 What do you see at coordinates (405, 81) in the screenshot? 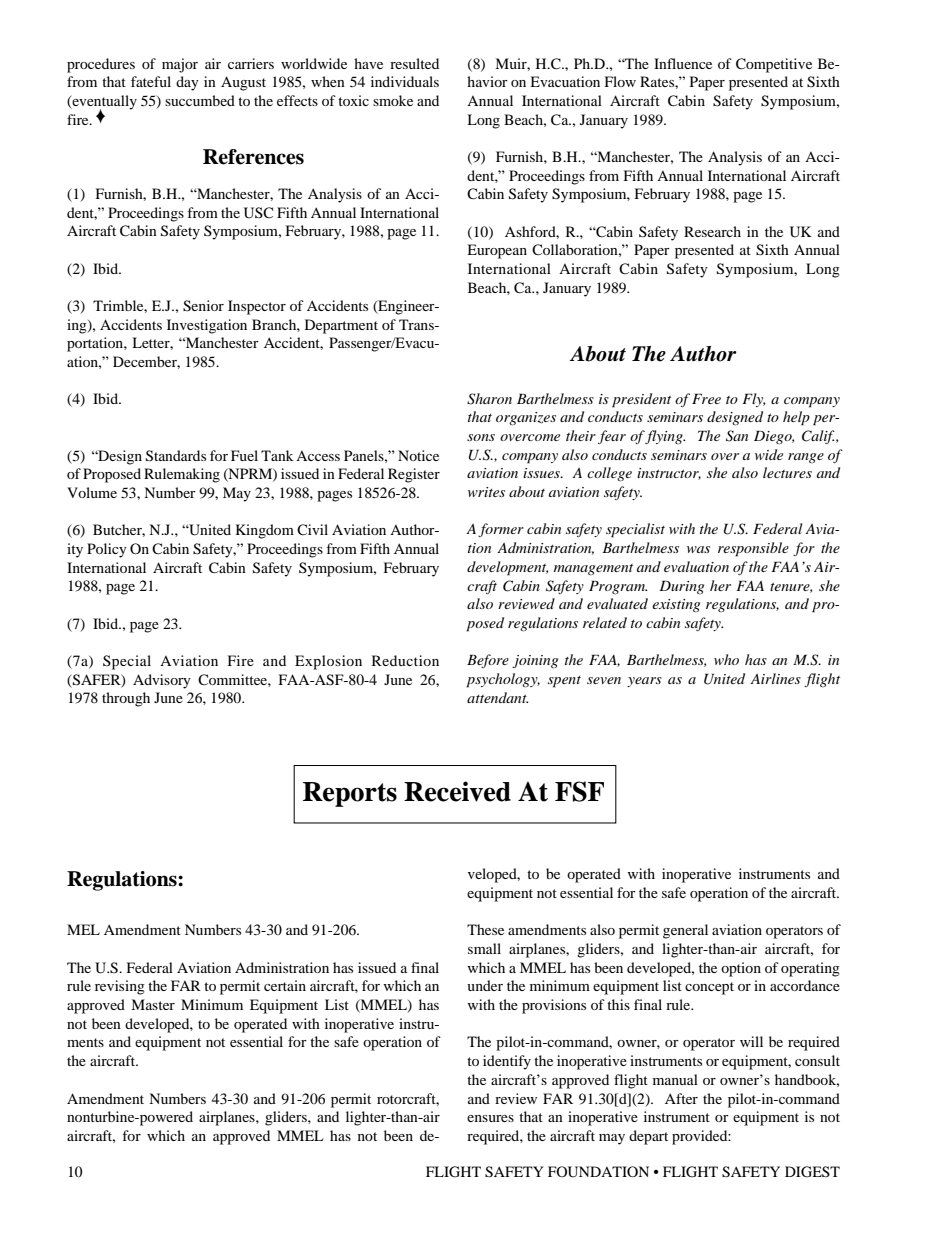
I see `individuals` at bounding box center [405, 81].
